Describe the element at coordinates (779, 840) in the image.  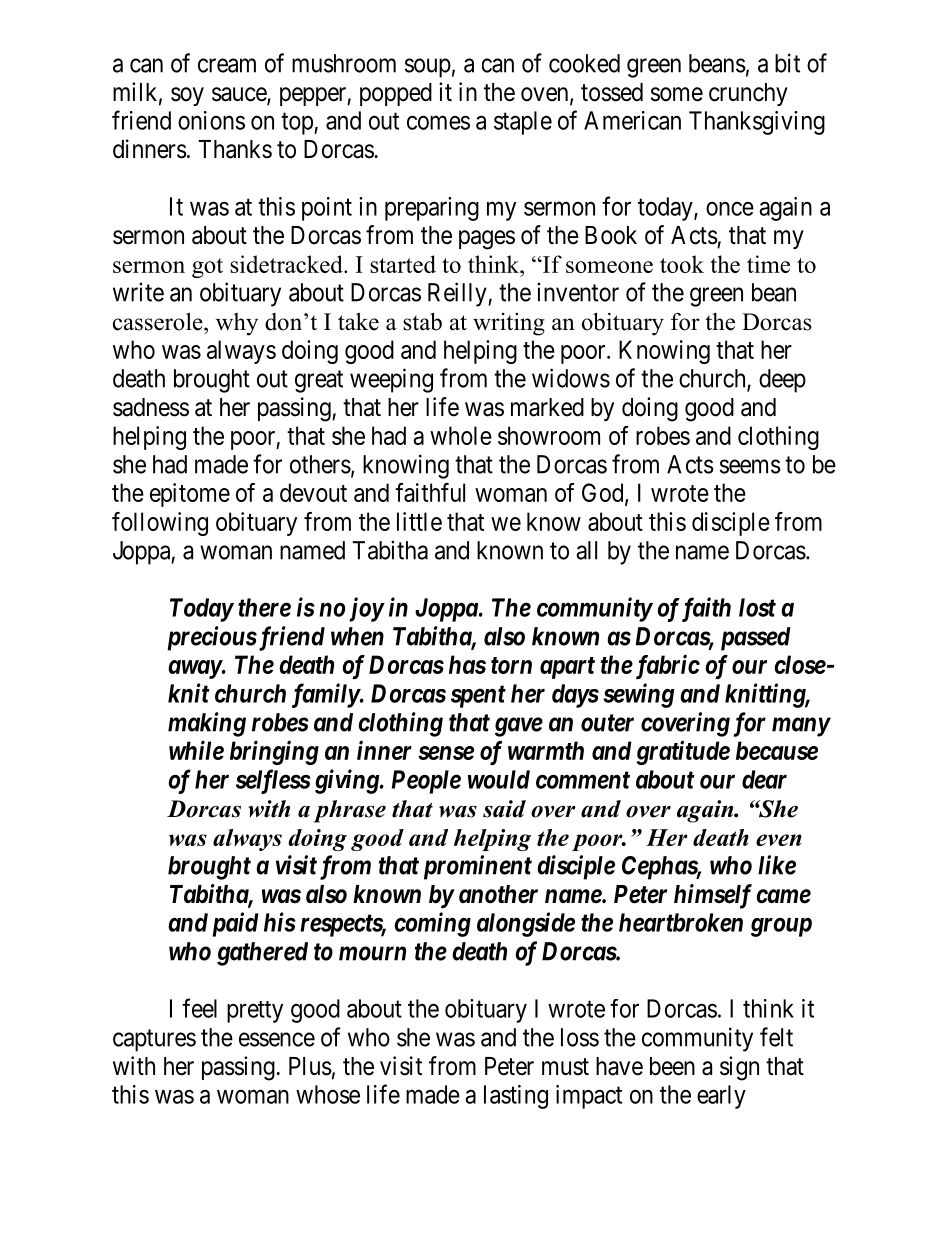
I see `even` at that location.
